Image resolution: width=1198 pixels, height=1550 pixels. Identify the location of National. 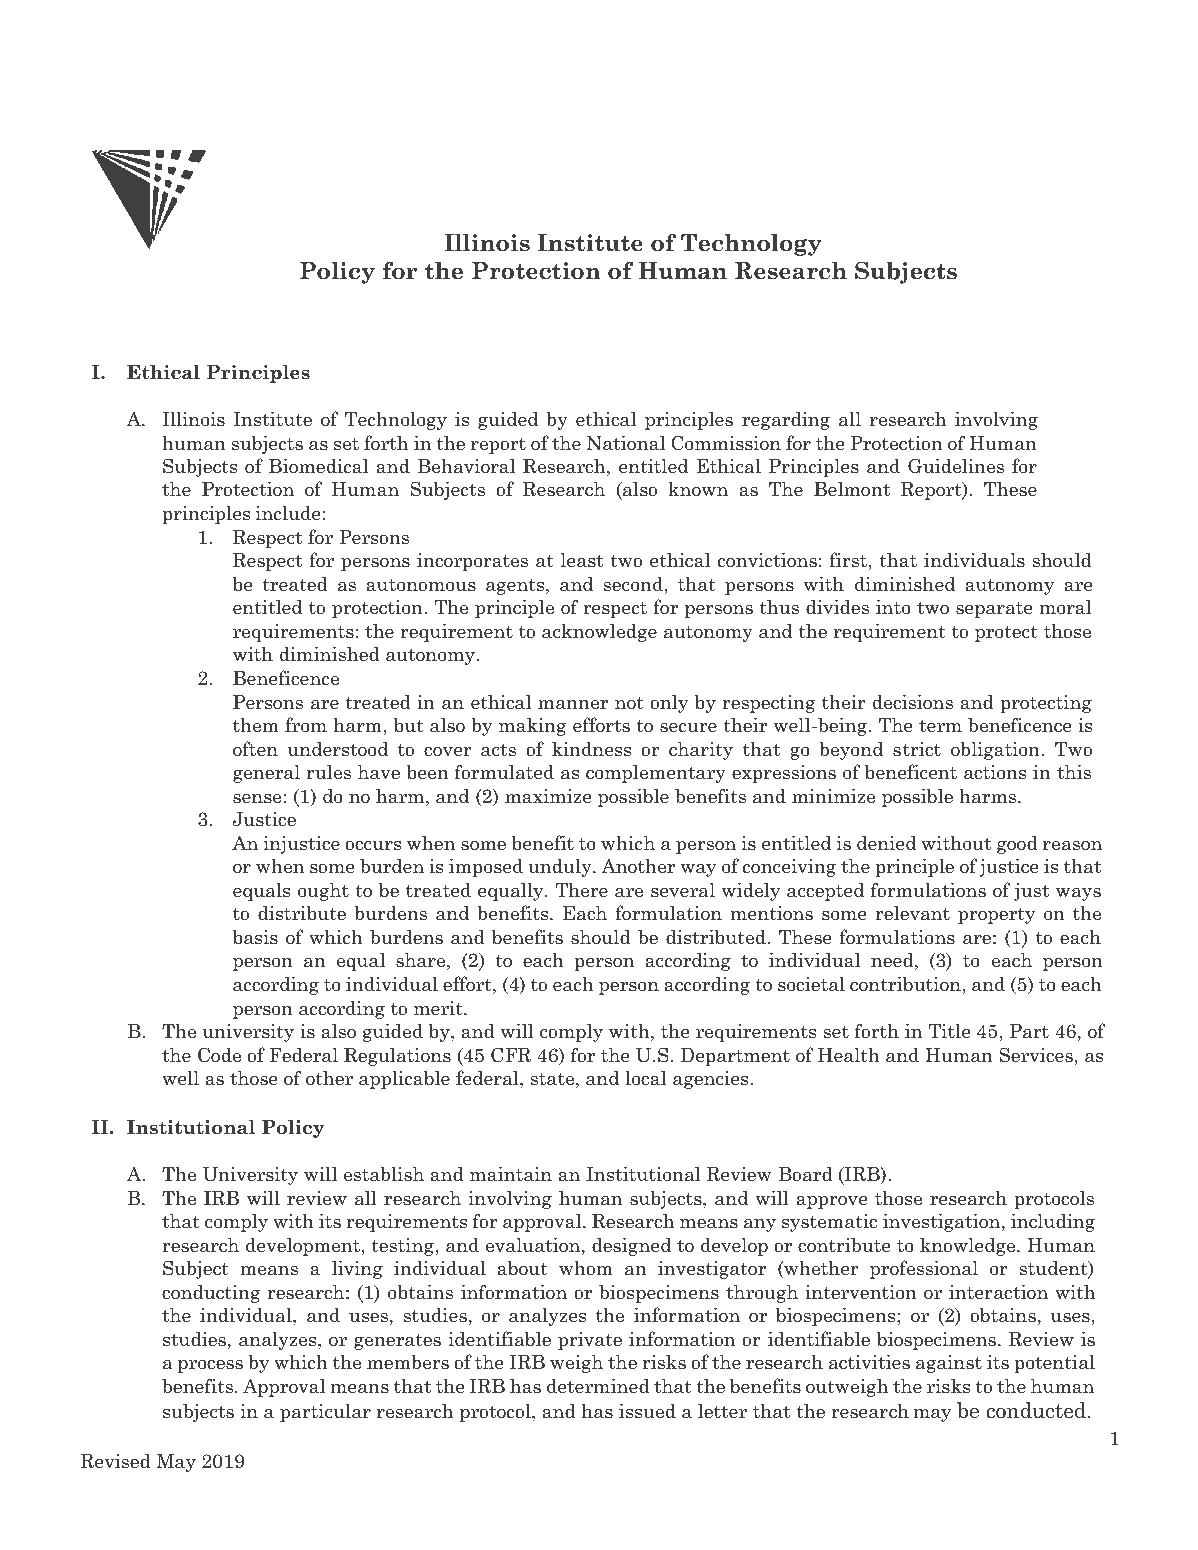
(626, 443).
